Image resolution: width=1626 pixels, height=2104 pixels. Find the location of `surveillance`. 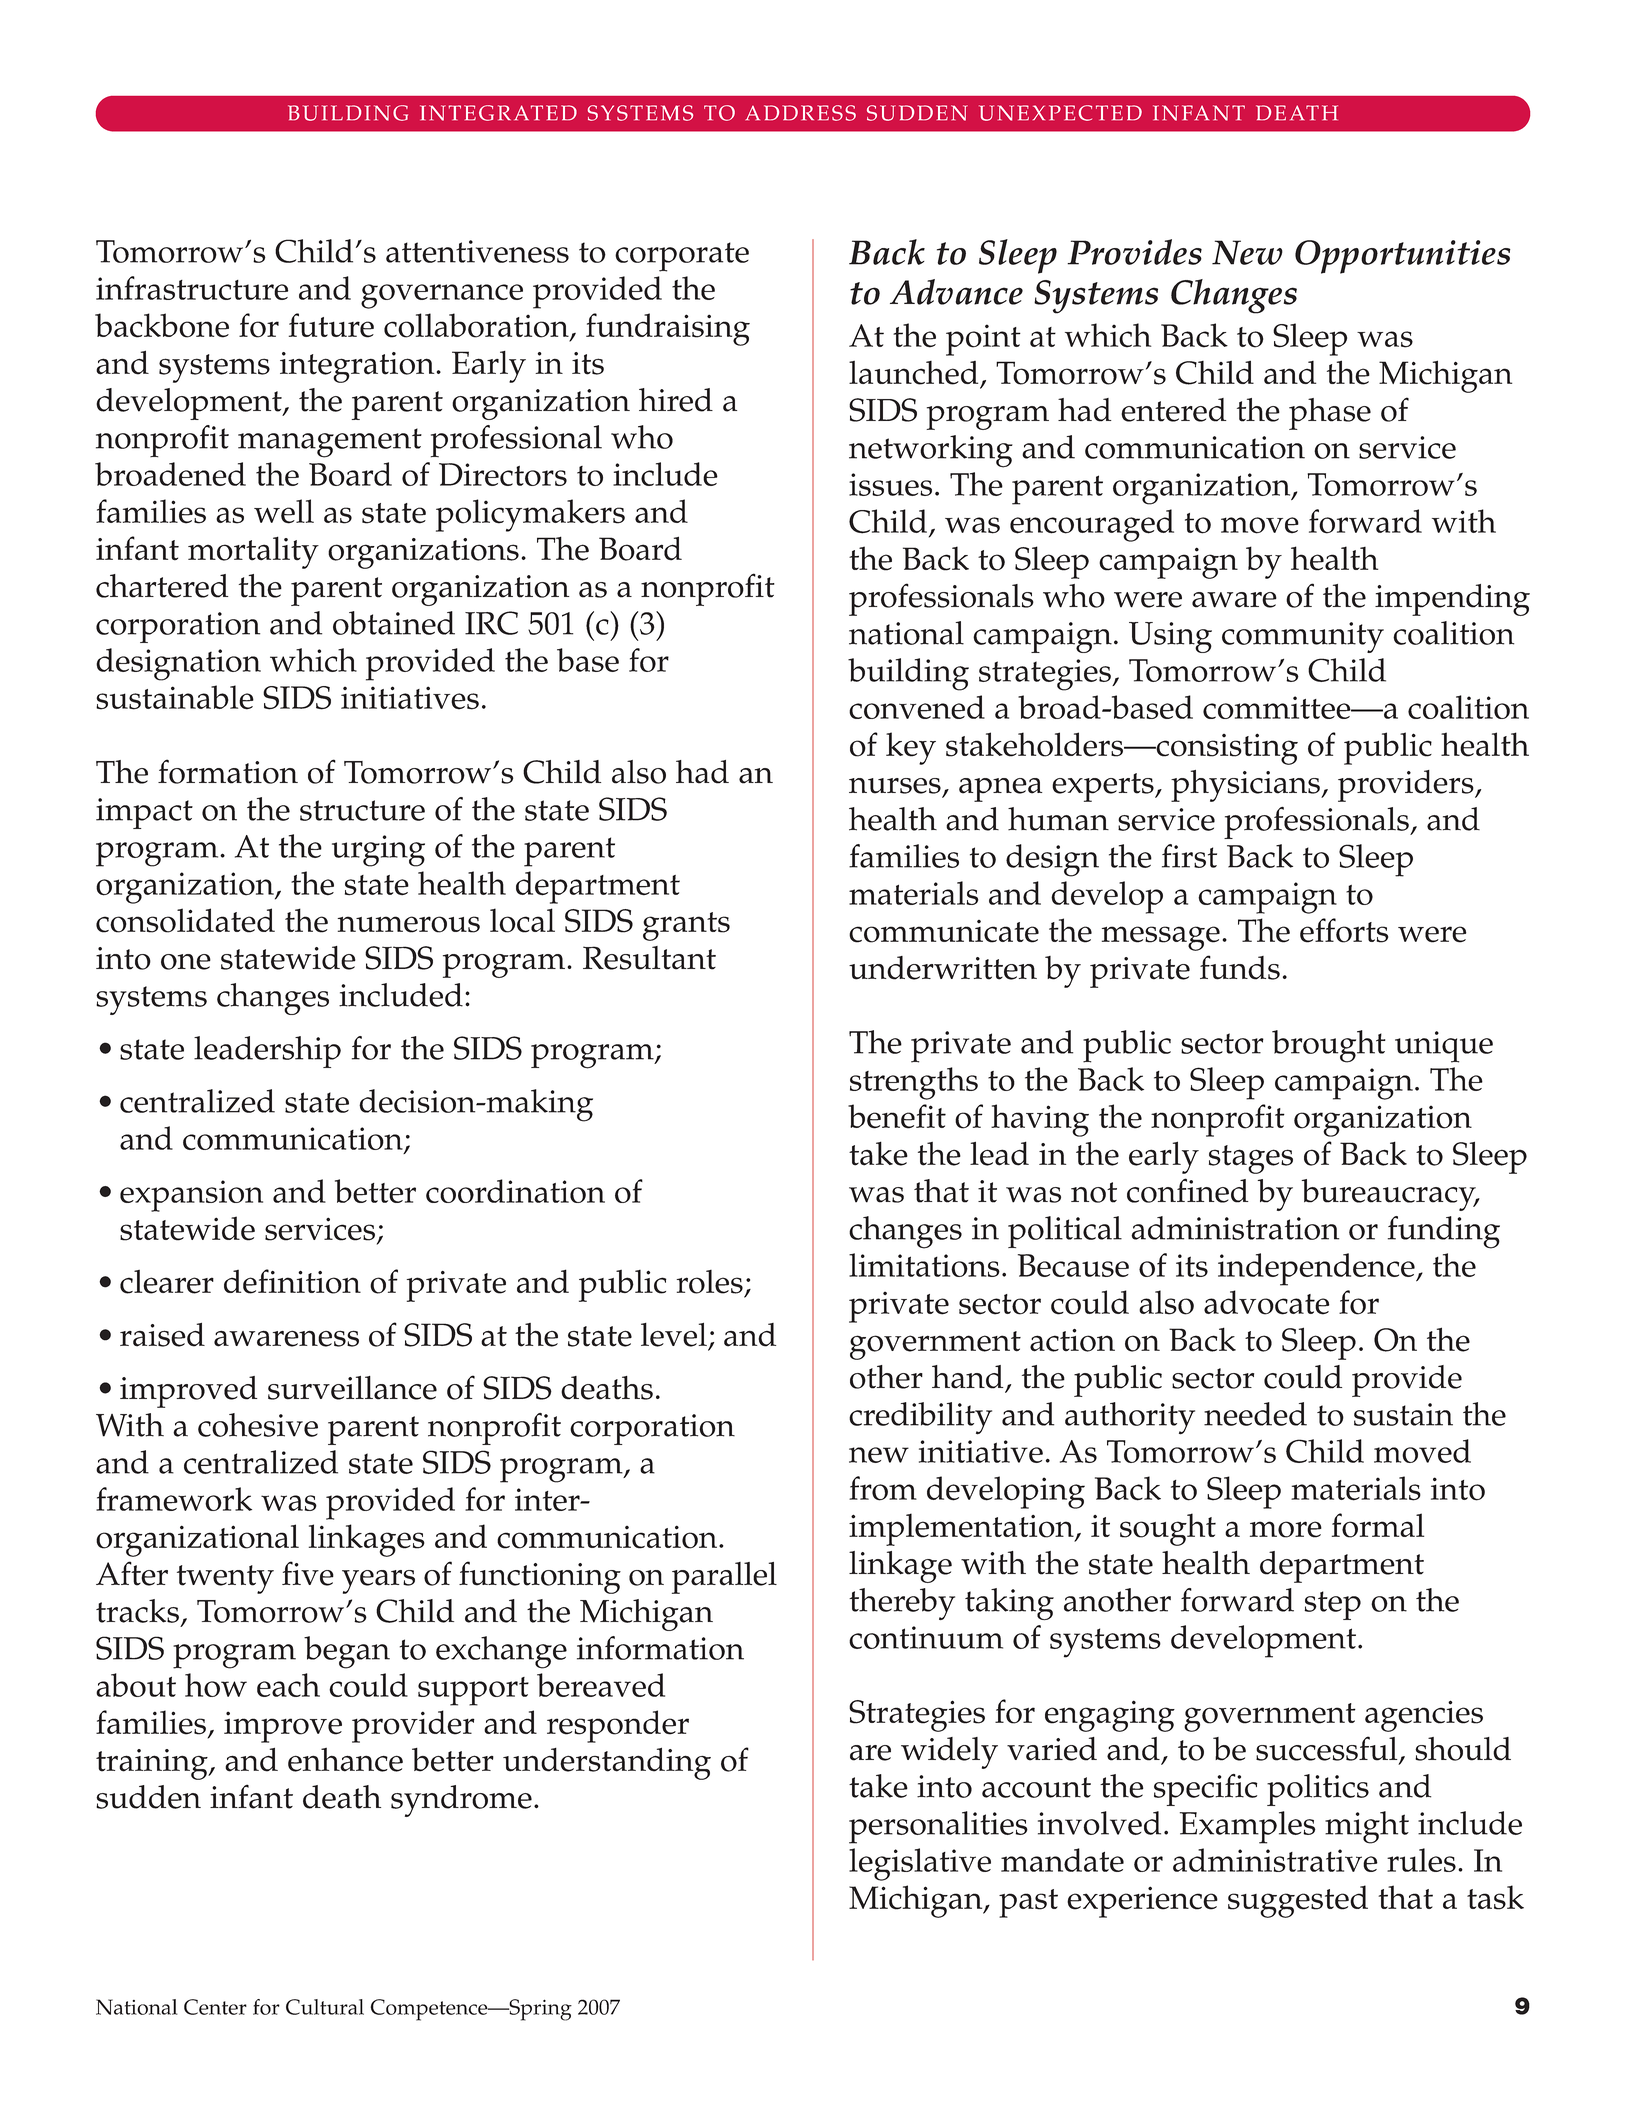

surveillance is located at coordinates (352, 1388).
